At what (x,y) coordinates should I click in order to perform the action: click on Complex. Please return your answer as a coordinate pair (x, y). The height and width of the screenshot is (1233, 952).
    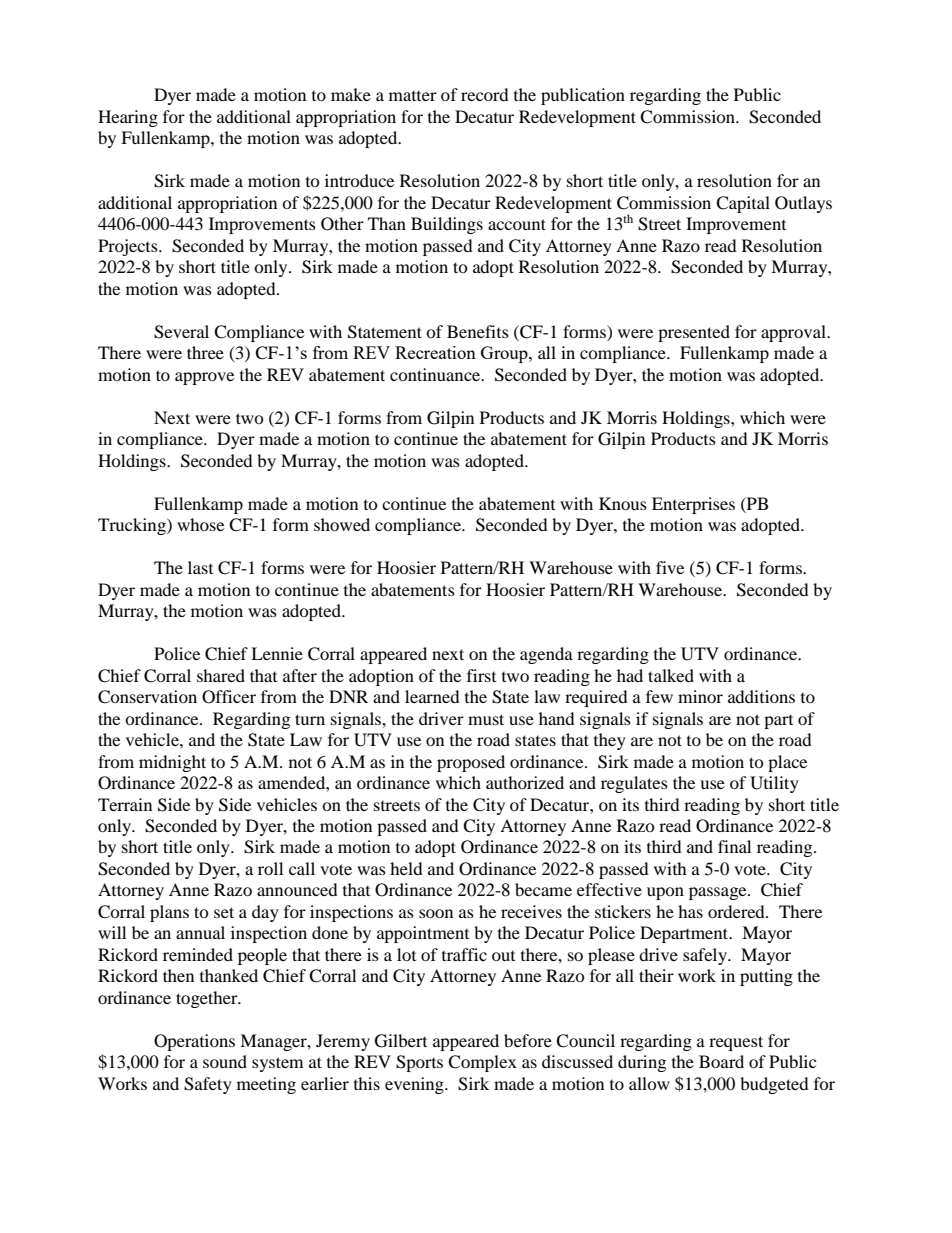
    Looking at the image, I should click on (482, 1063).
